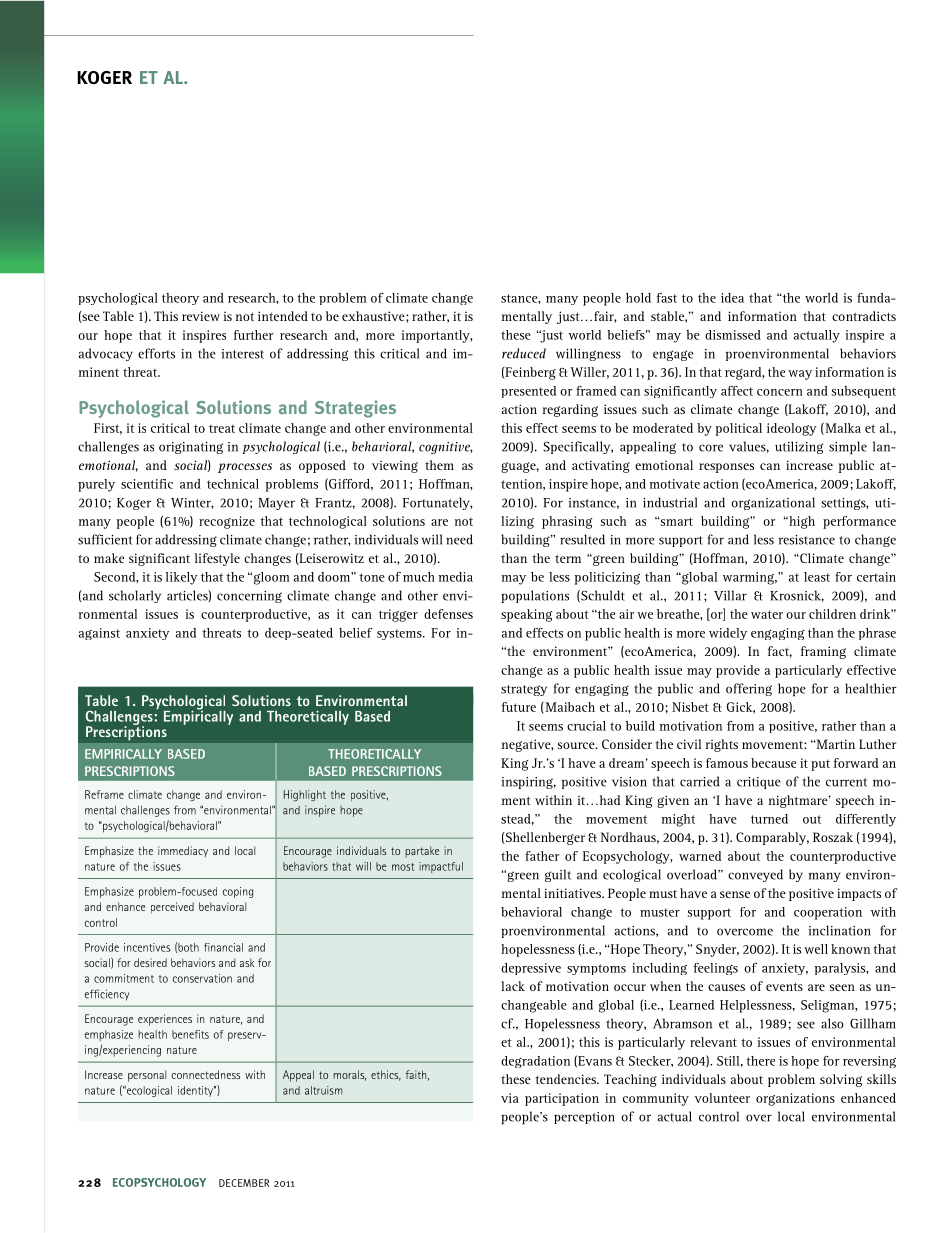  I want to click on impactful, so click(441, 867).
